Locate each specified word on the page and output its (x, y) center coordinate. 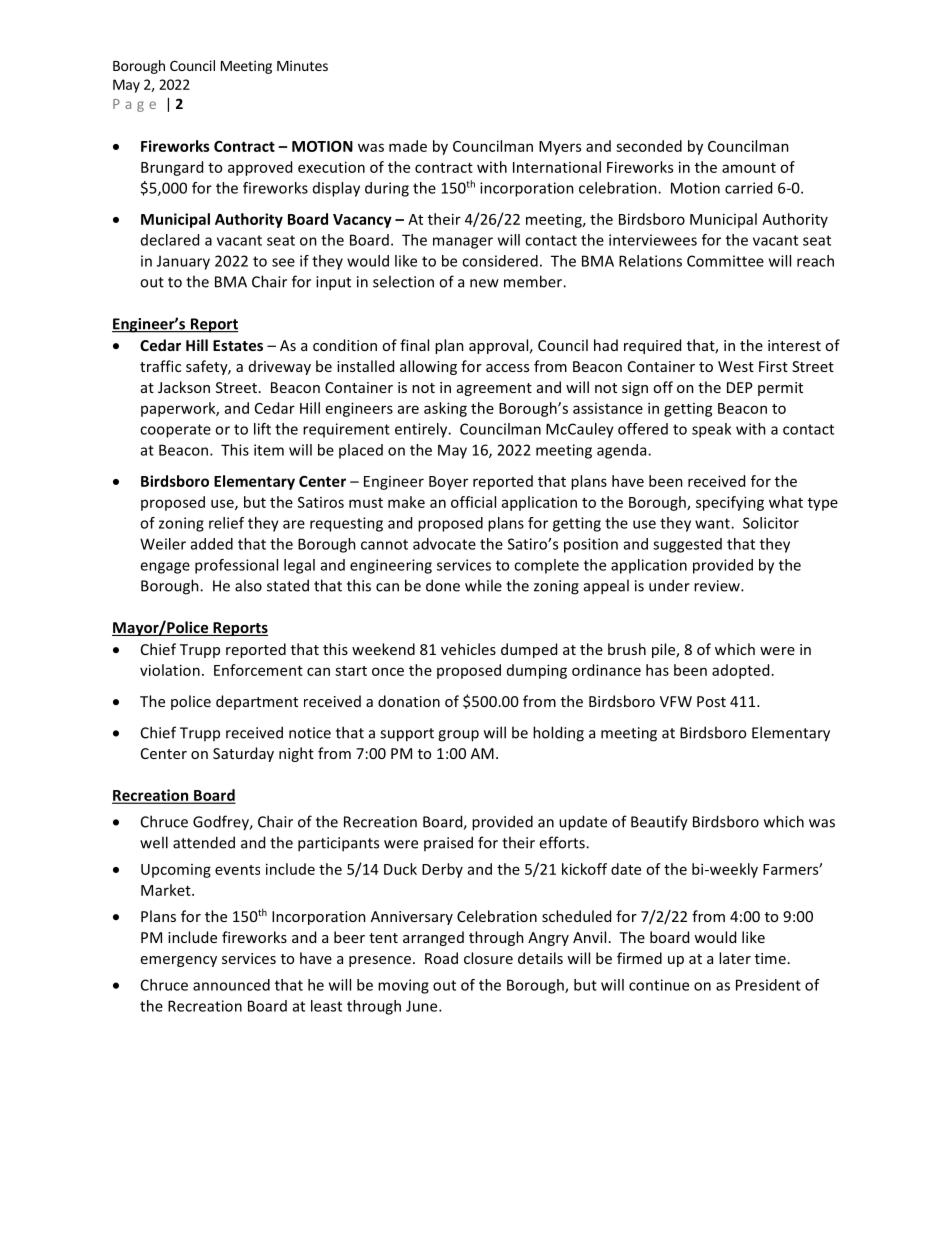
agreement (494, 389)
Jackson (184, 387)
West (736, 366)
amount (749, 168)
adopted (740, 671)
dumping (537, 671)
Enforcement (258, 670)
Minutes (302, 65)
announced (231, 985)
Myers (560, 148)
